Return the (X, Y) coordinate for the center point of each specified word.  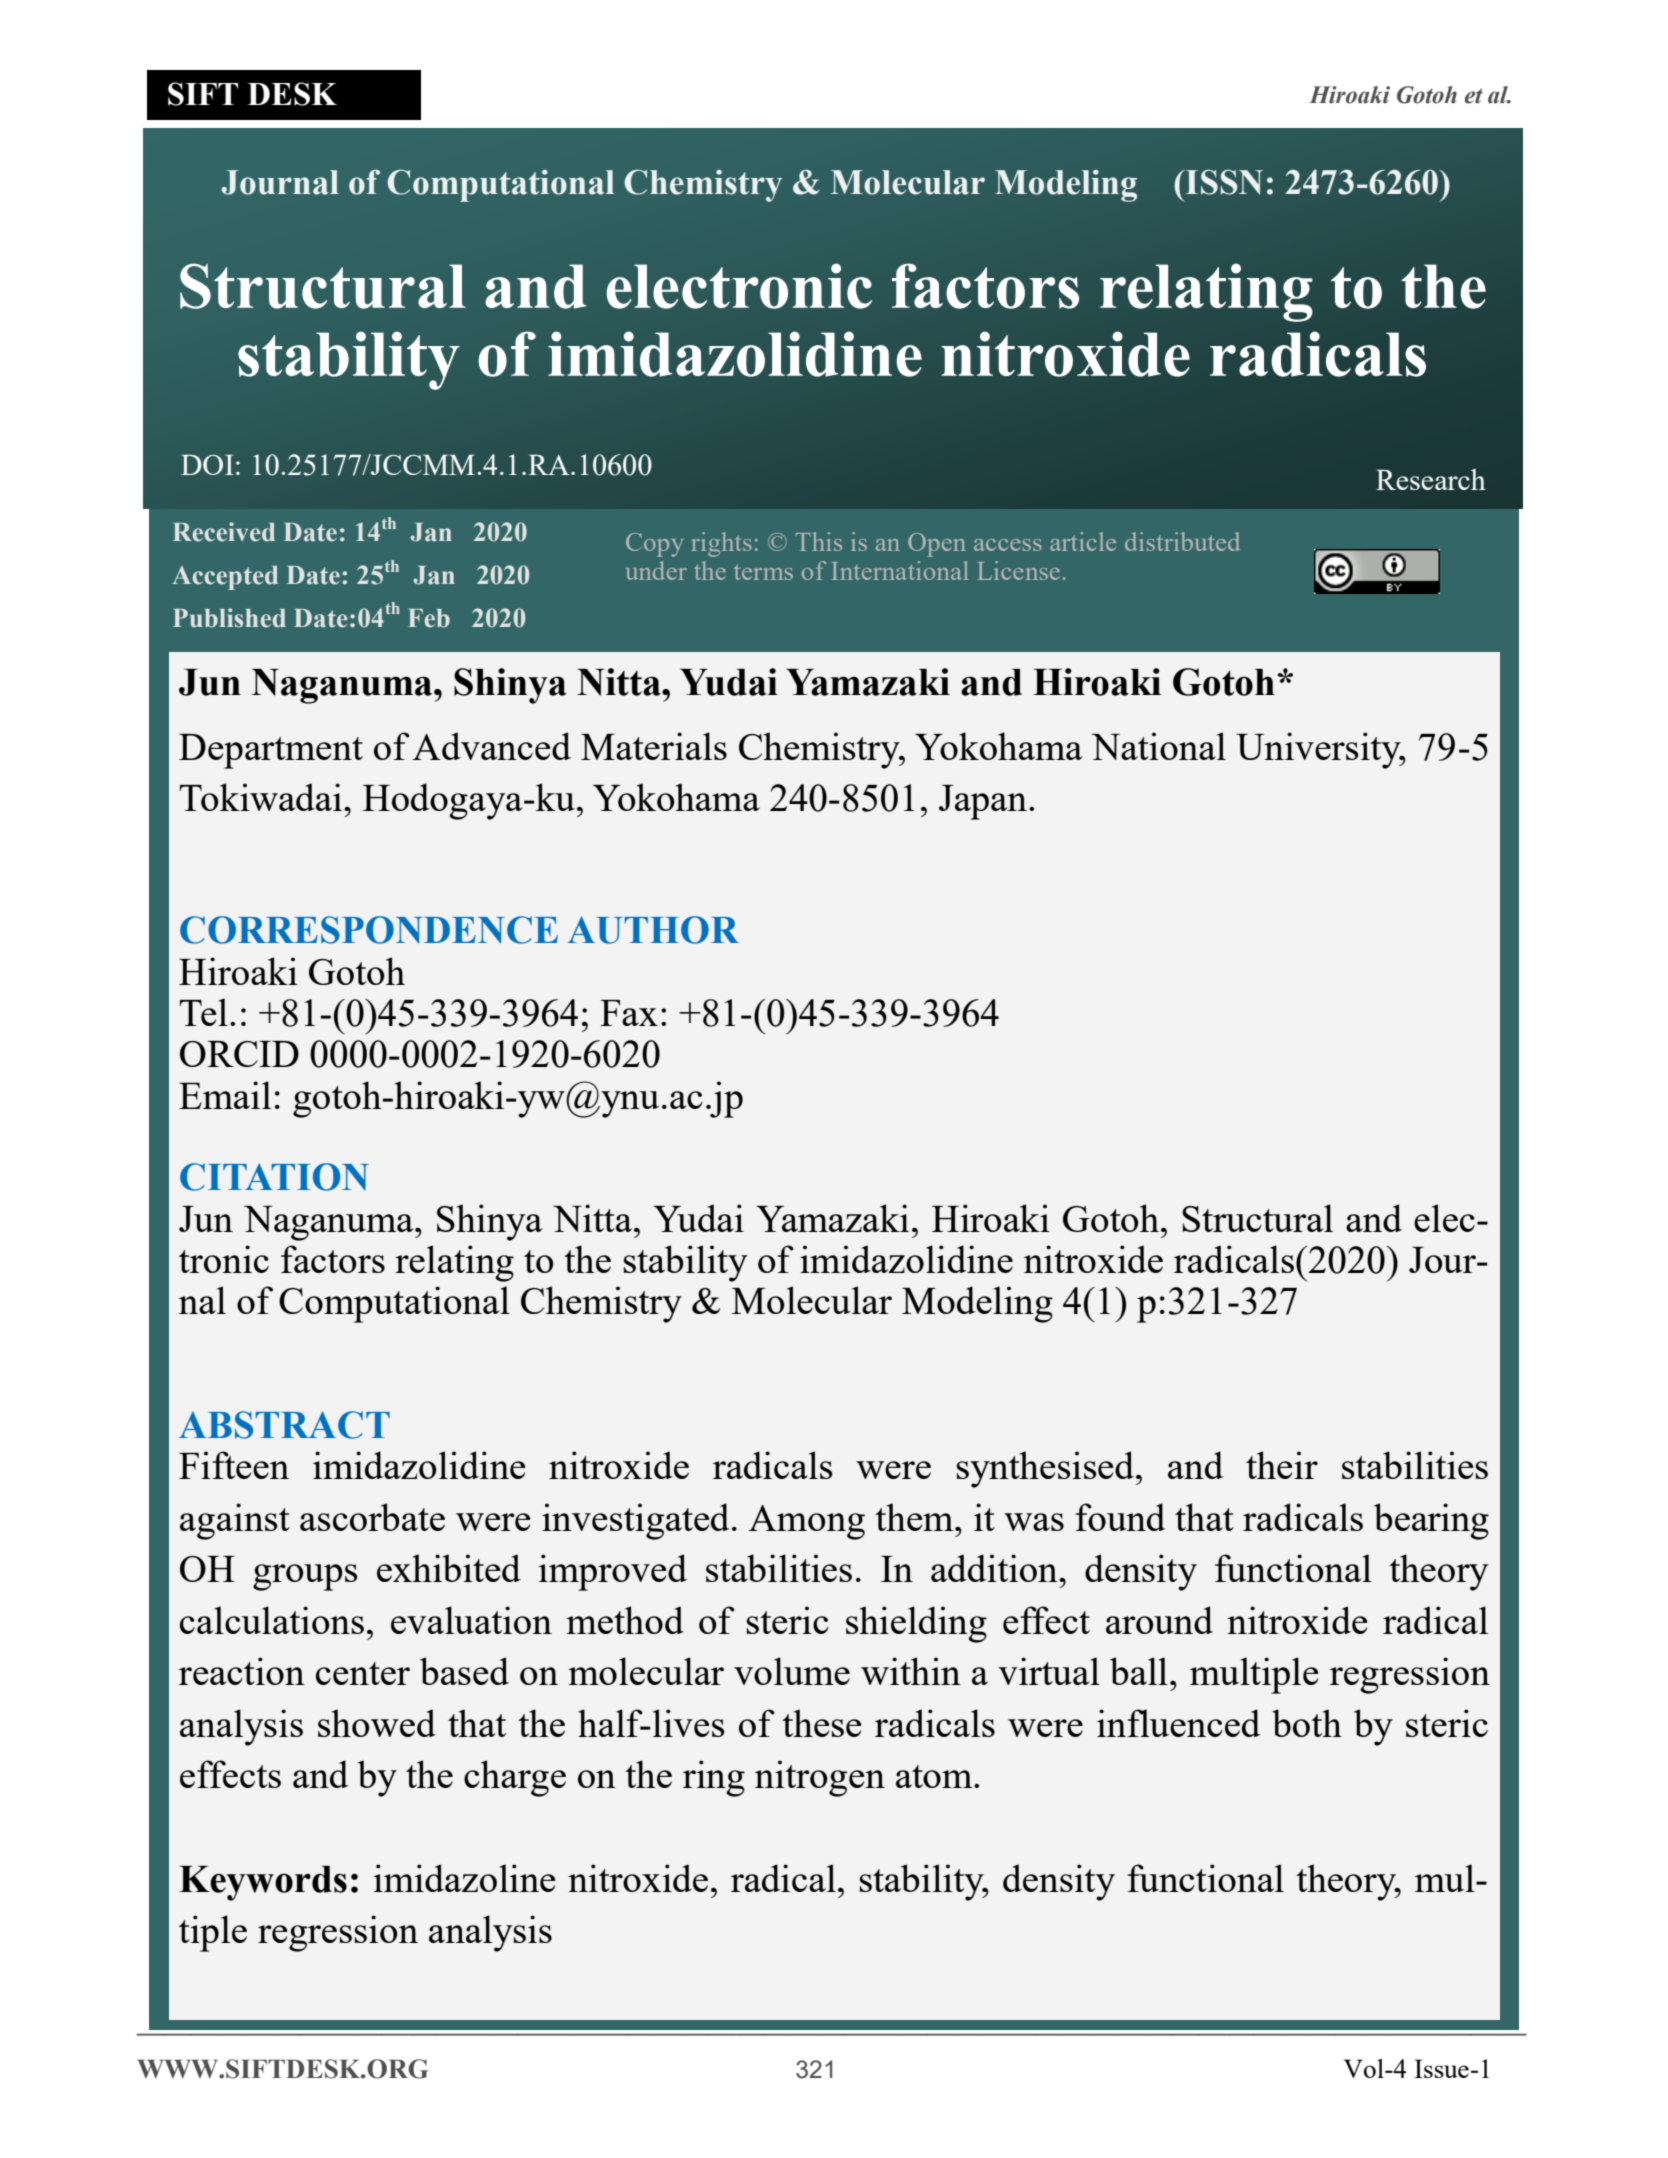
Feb (429, 618)
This (819, 541)
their (1282, 1465)
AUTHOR (653, 930)
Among (807, 1522)
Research (1431, 479)
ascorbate (372, 1517)
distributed (1182, 541)
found (1120, 1517)
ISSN (1223, 182)
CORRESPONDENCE (369, 930)
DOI (207, 465)
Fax (629, 1013)
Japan (983, 802)
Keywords (263, 1883)
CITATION (274, 1177)
